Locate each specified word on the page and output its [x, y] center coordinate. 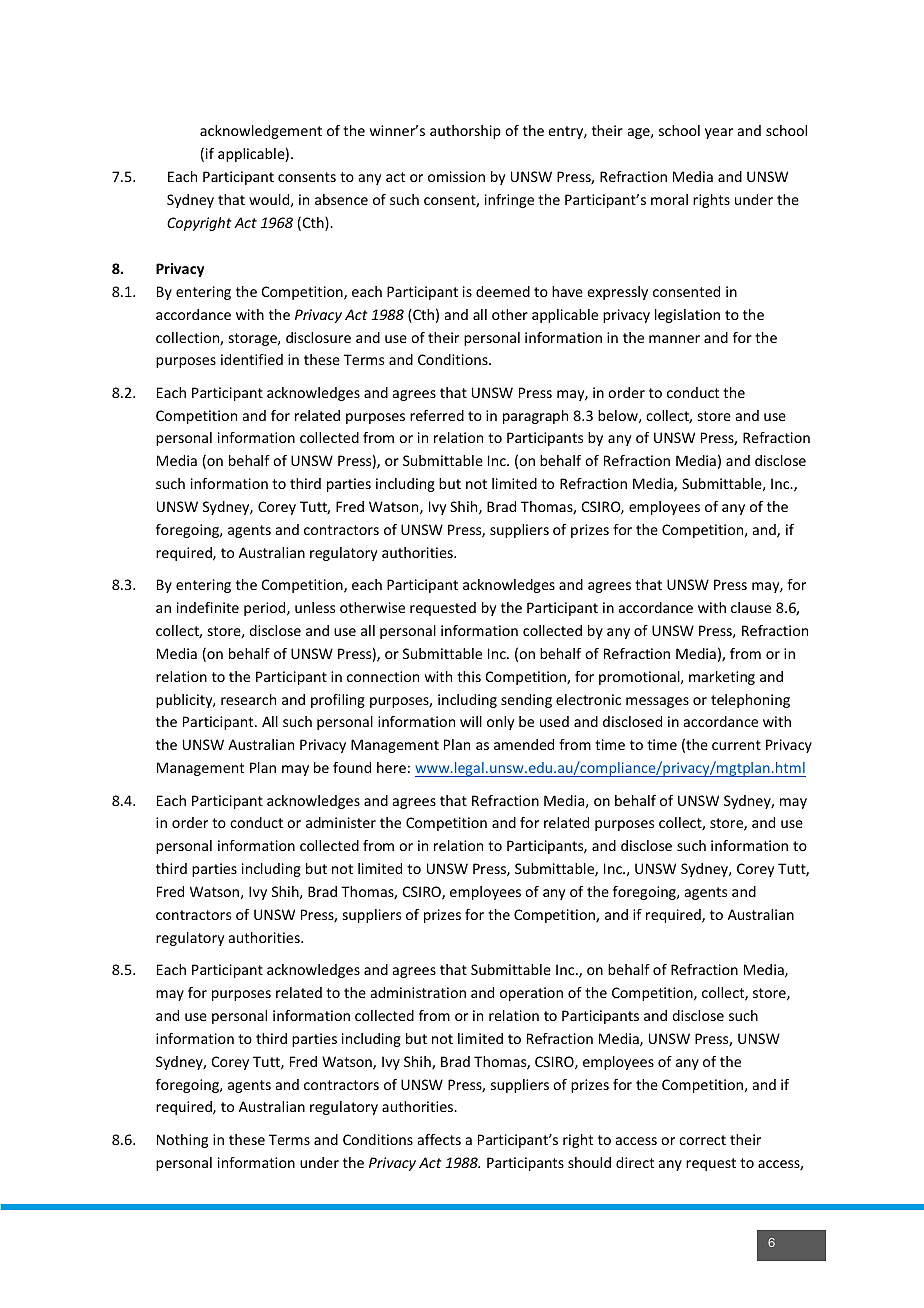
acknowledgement [261, 132]
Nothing [182, 1141]
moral [669, 199]
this [469, 676]
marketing [722, 678]
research [248, 699]
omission [456, 176]
